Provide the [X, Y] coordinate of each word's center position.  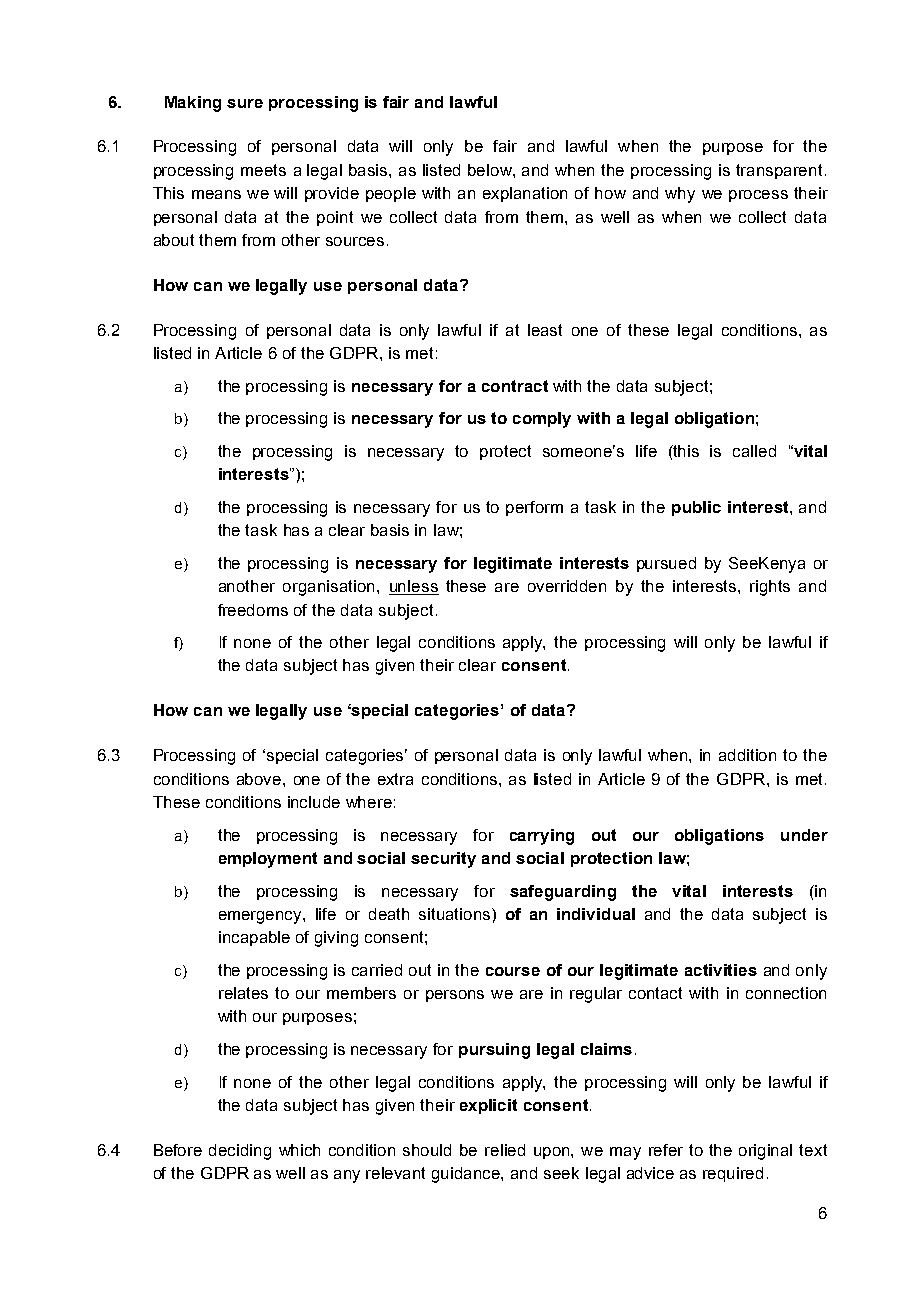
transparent [779, 171]
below [491, 170]
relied [505, 1150]
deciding [240, 1152]
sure [245, 103]
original [765, 1152]
